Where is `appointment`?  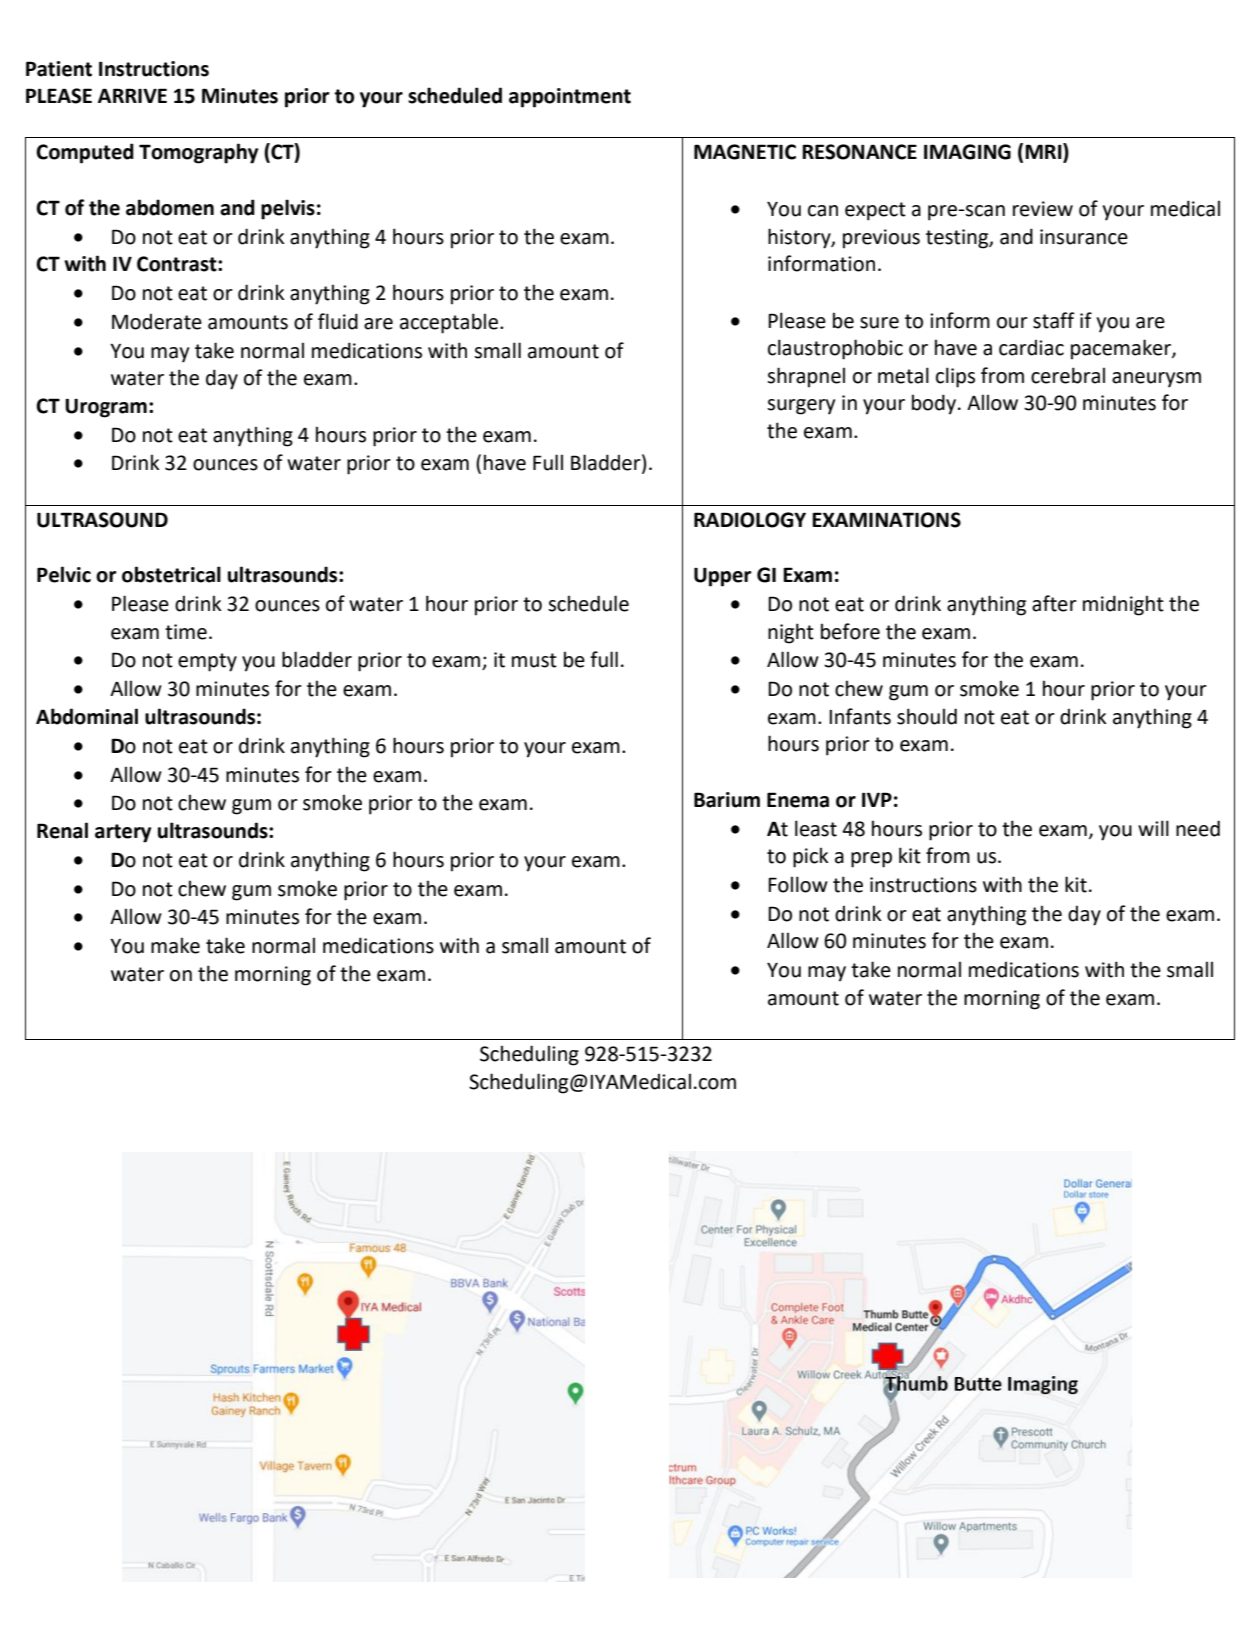
appointment is located at coordinates (570, 98).
